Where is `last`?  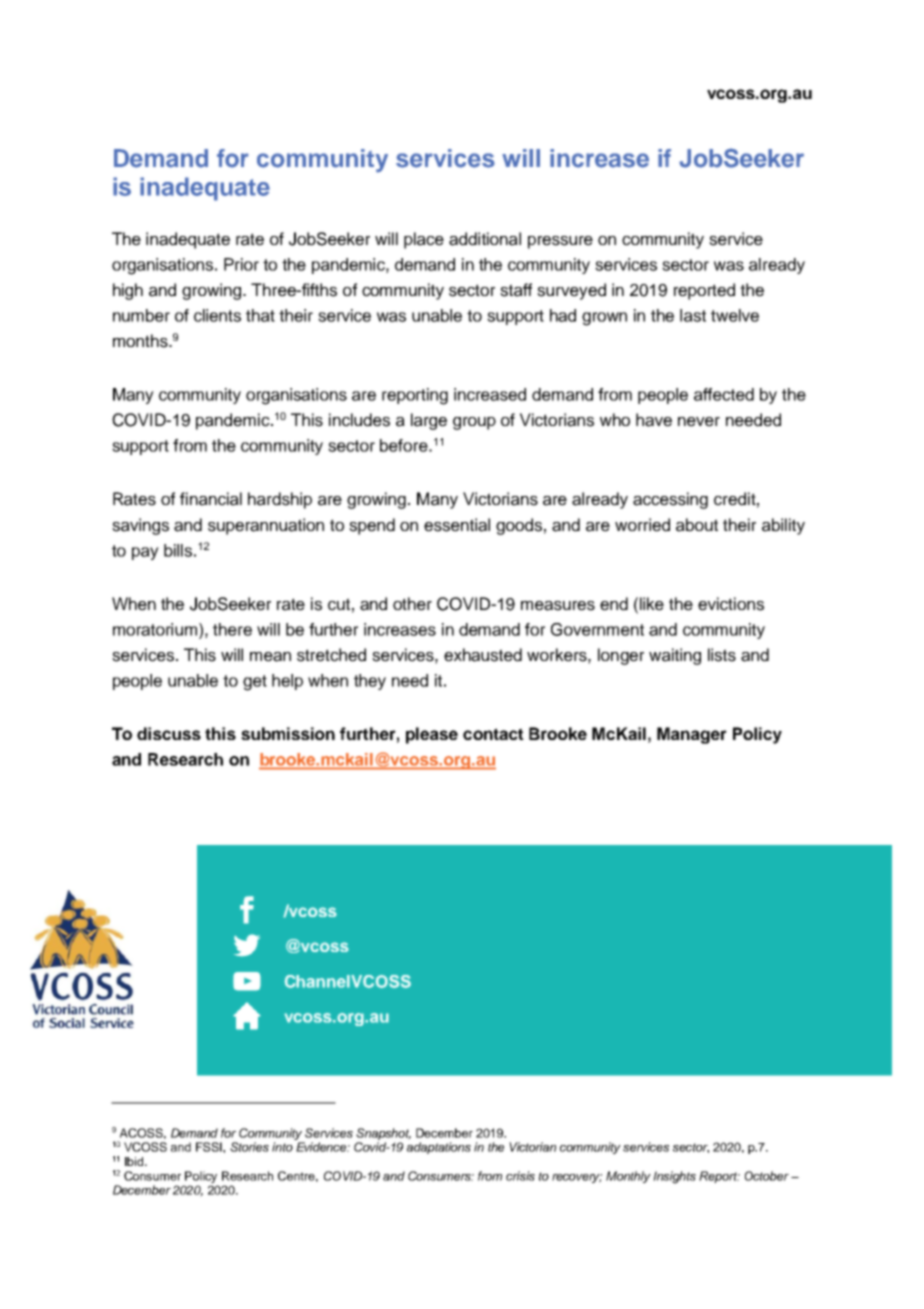
last is located at coordinates (693, 315).
